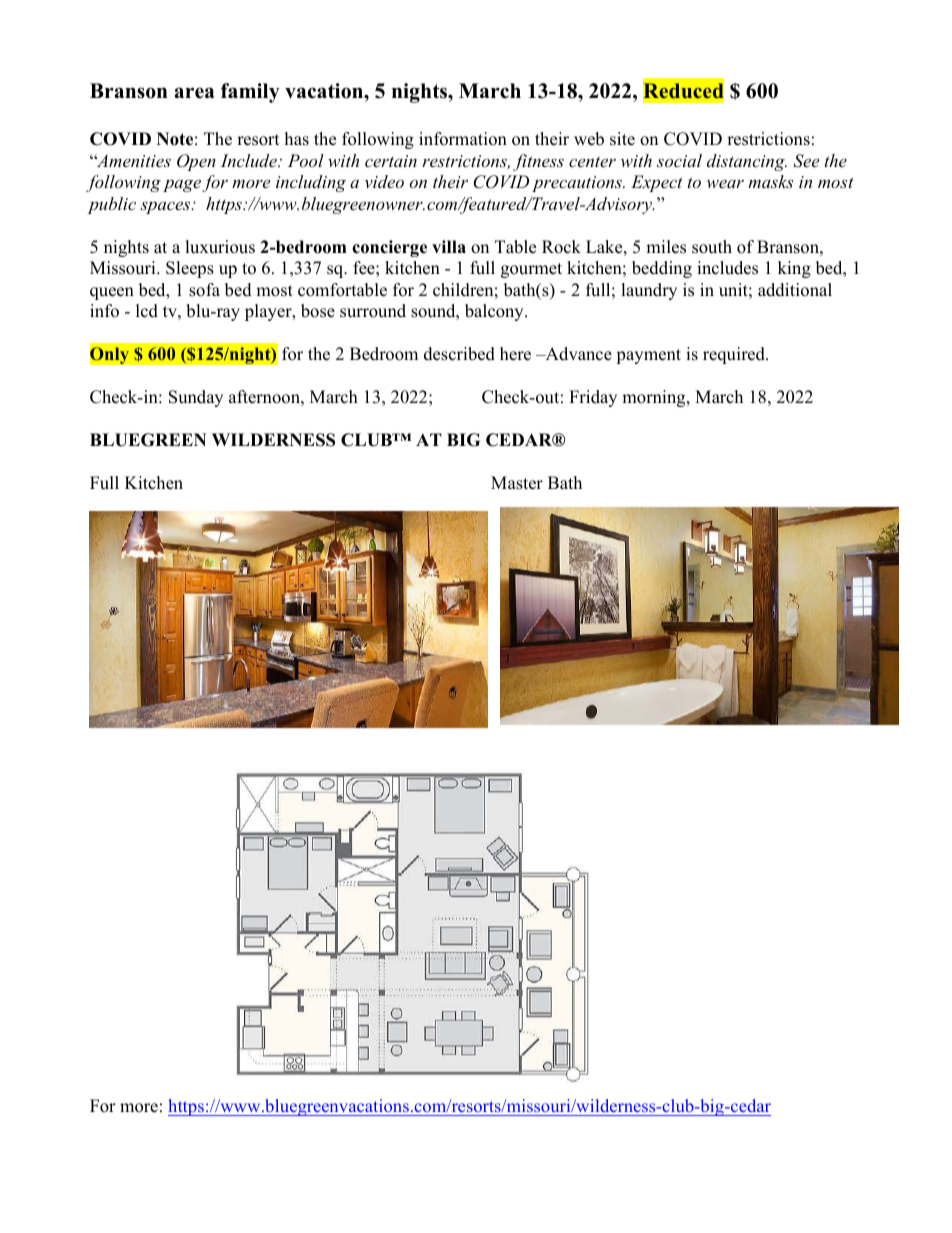  Describe the element at coordinates (735, 355) in the page. I see `required` at that location.
